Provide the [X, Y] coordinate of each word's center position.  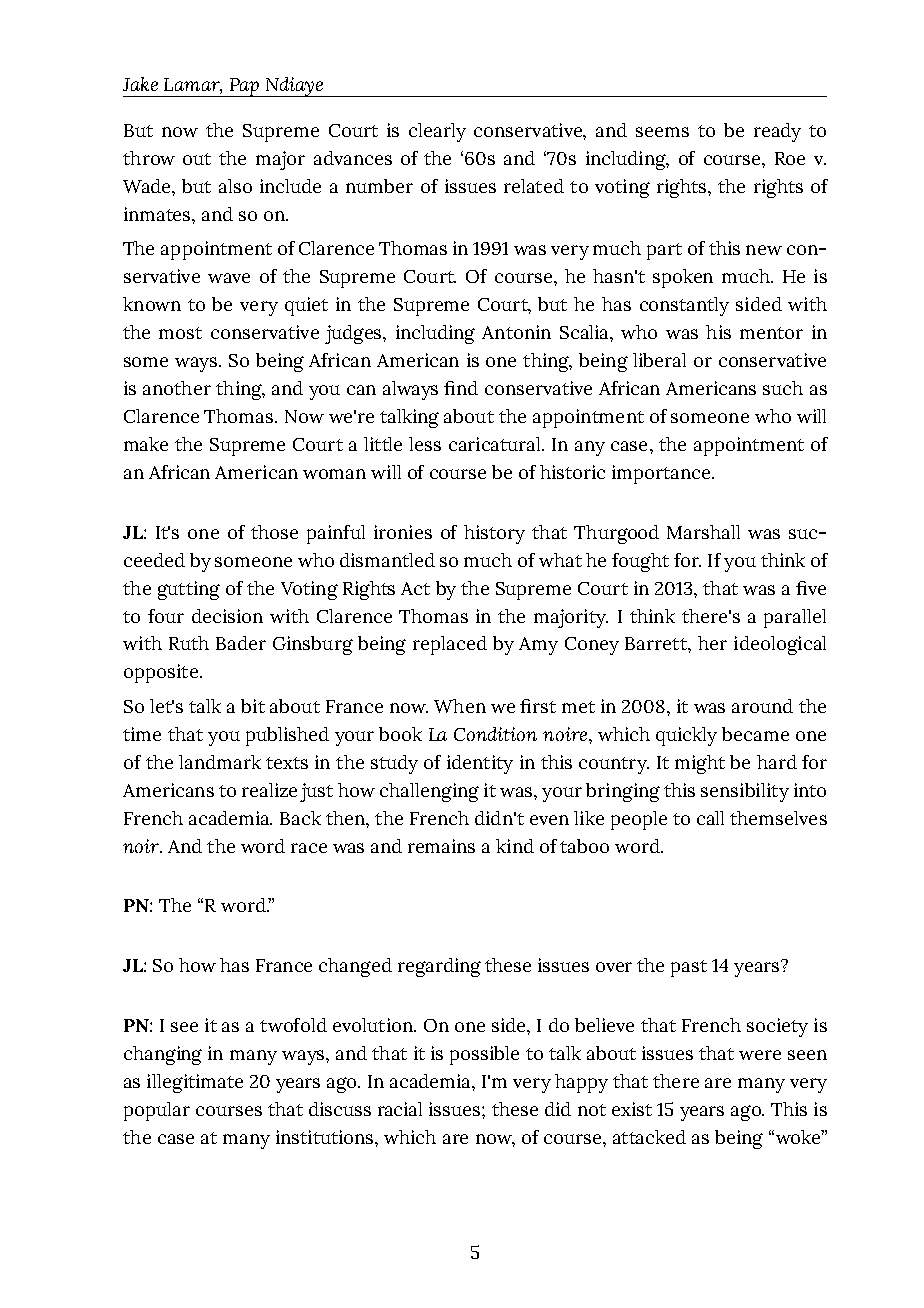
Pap [244, 87]
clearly [437, 132]
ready [777, 132]
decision [227, 616]
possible [484, 1055]
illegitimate [195, 1083]
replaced [450, 645]
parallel [795, 618]
